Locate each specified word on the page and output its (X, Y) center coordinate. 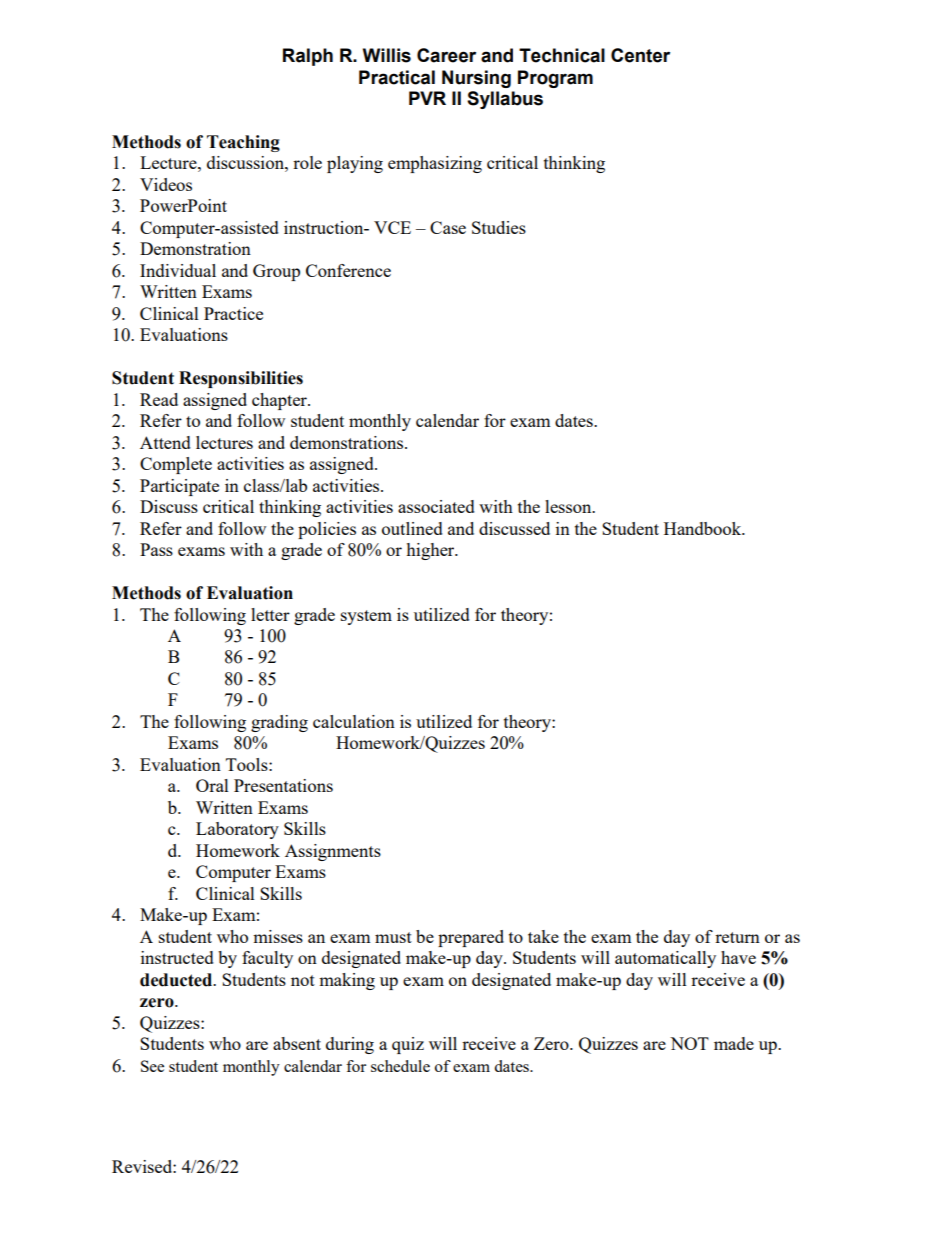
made (734, 1043)
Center (640, 55)
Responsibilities (241, 379)
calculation (354, 721)
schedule (400, 1066)
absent (297, 1043)
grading (279, 723)
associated (436, 506)
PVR (427, 98)
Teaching (243, 143)
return (737, 937)
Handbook (704, 528)
